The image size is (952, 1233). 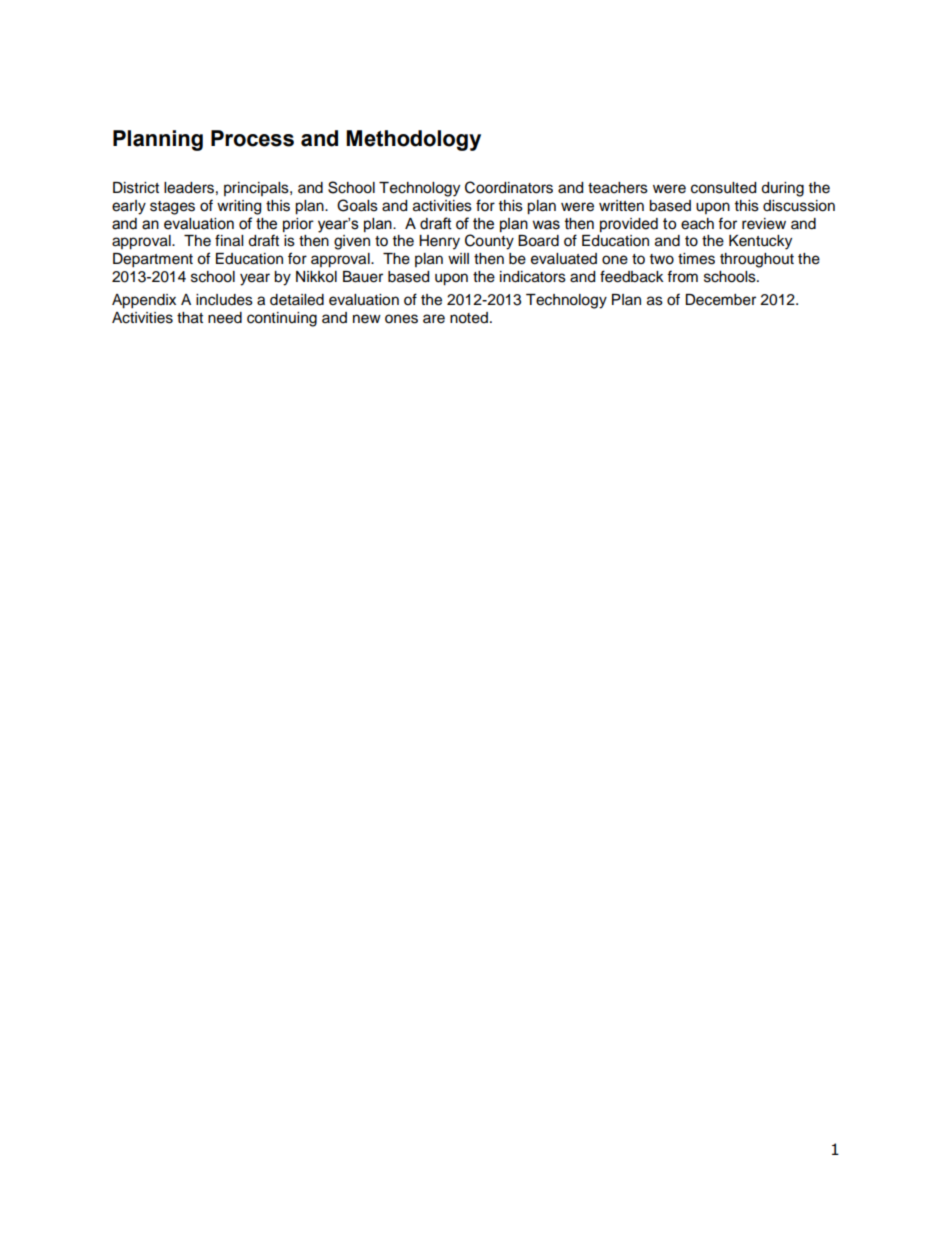 I want to click on need, so click(x=225, y=318).
